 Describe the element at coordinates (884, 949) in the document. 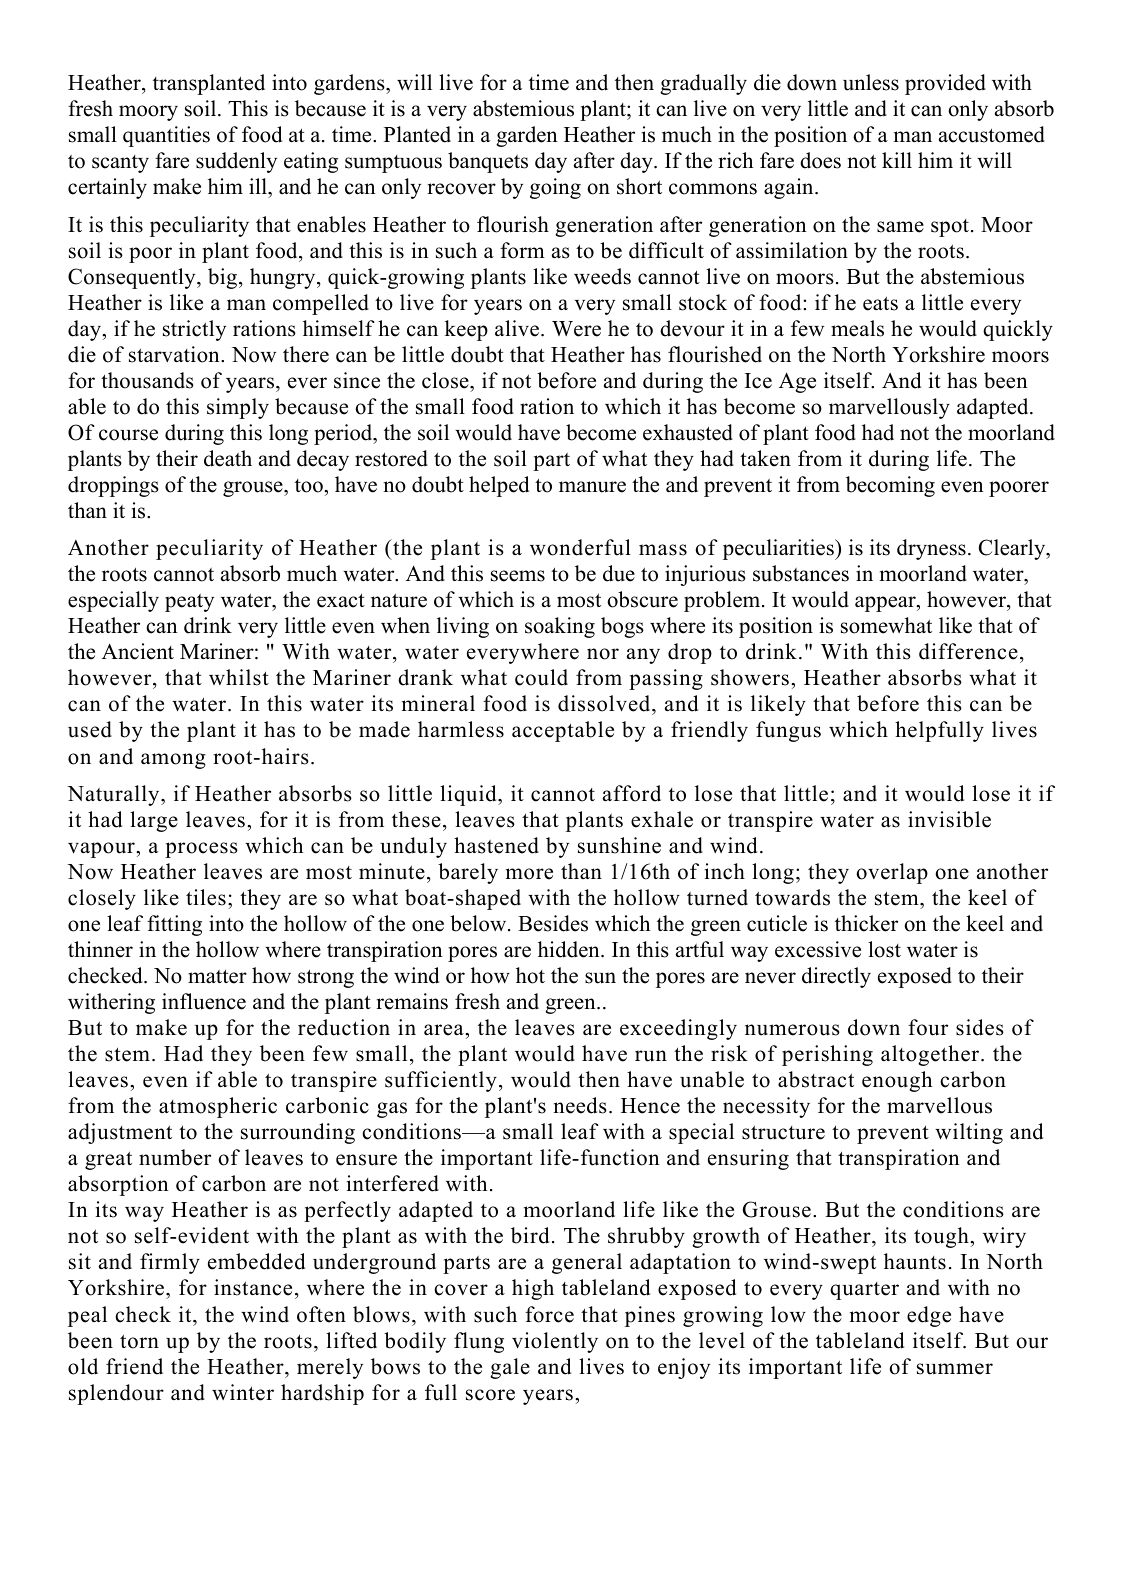

I see `lost` at that location.
